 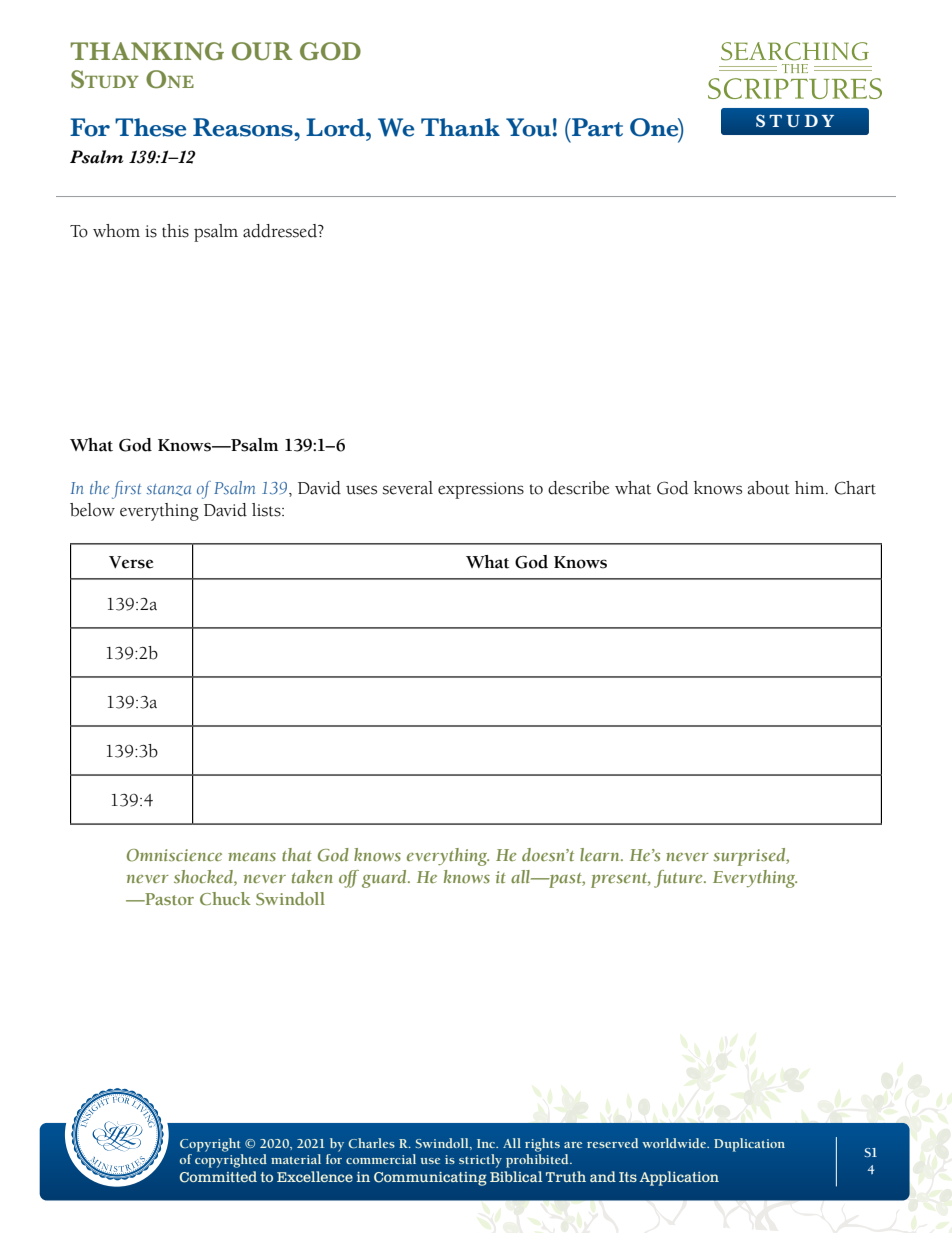 What do you see at coordinates (175, 231) in the page?
I see `this` at bounding box center [175, 231].
